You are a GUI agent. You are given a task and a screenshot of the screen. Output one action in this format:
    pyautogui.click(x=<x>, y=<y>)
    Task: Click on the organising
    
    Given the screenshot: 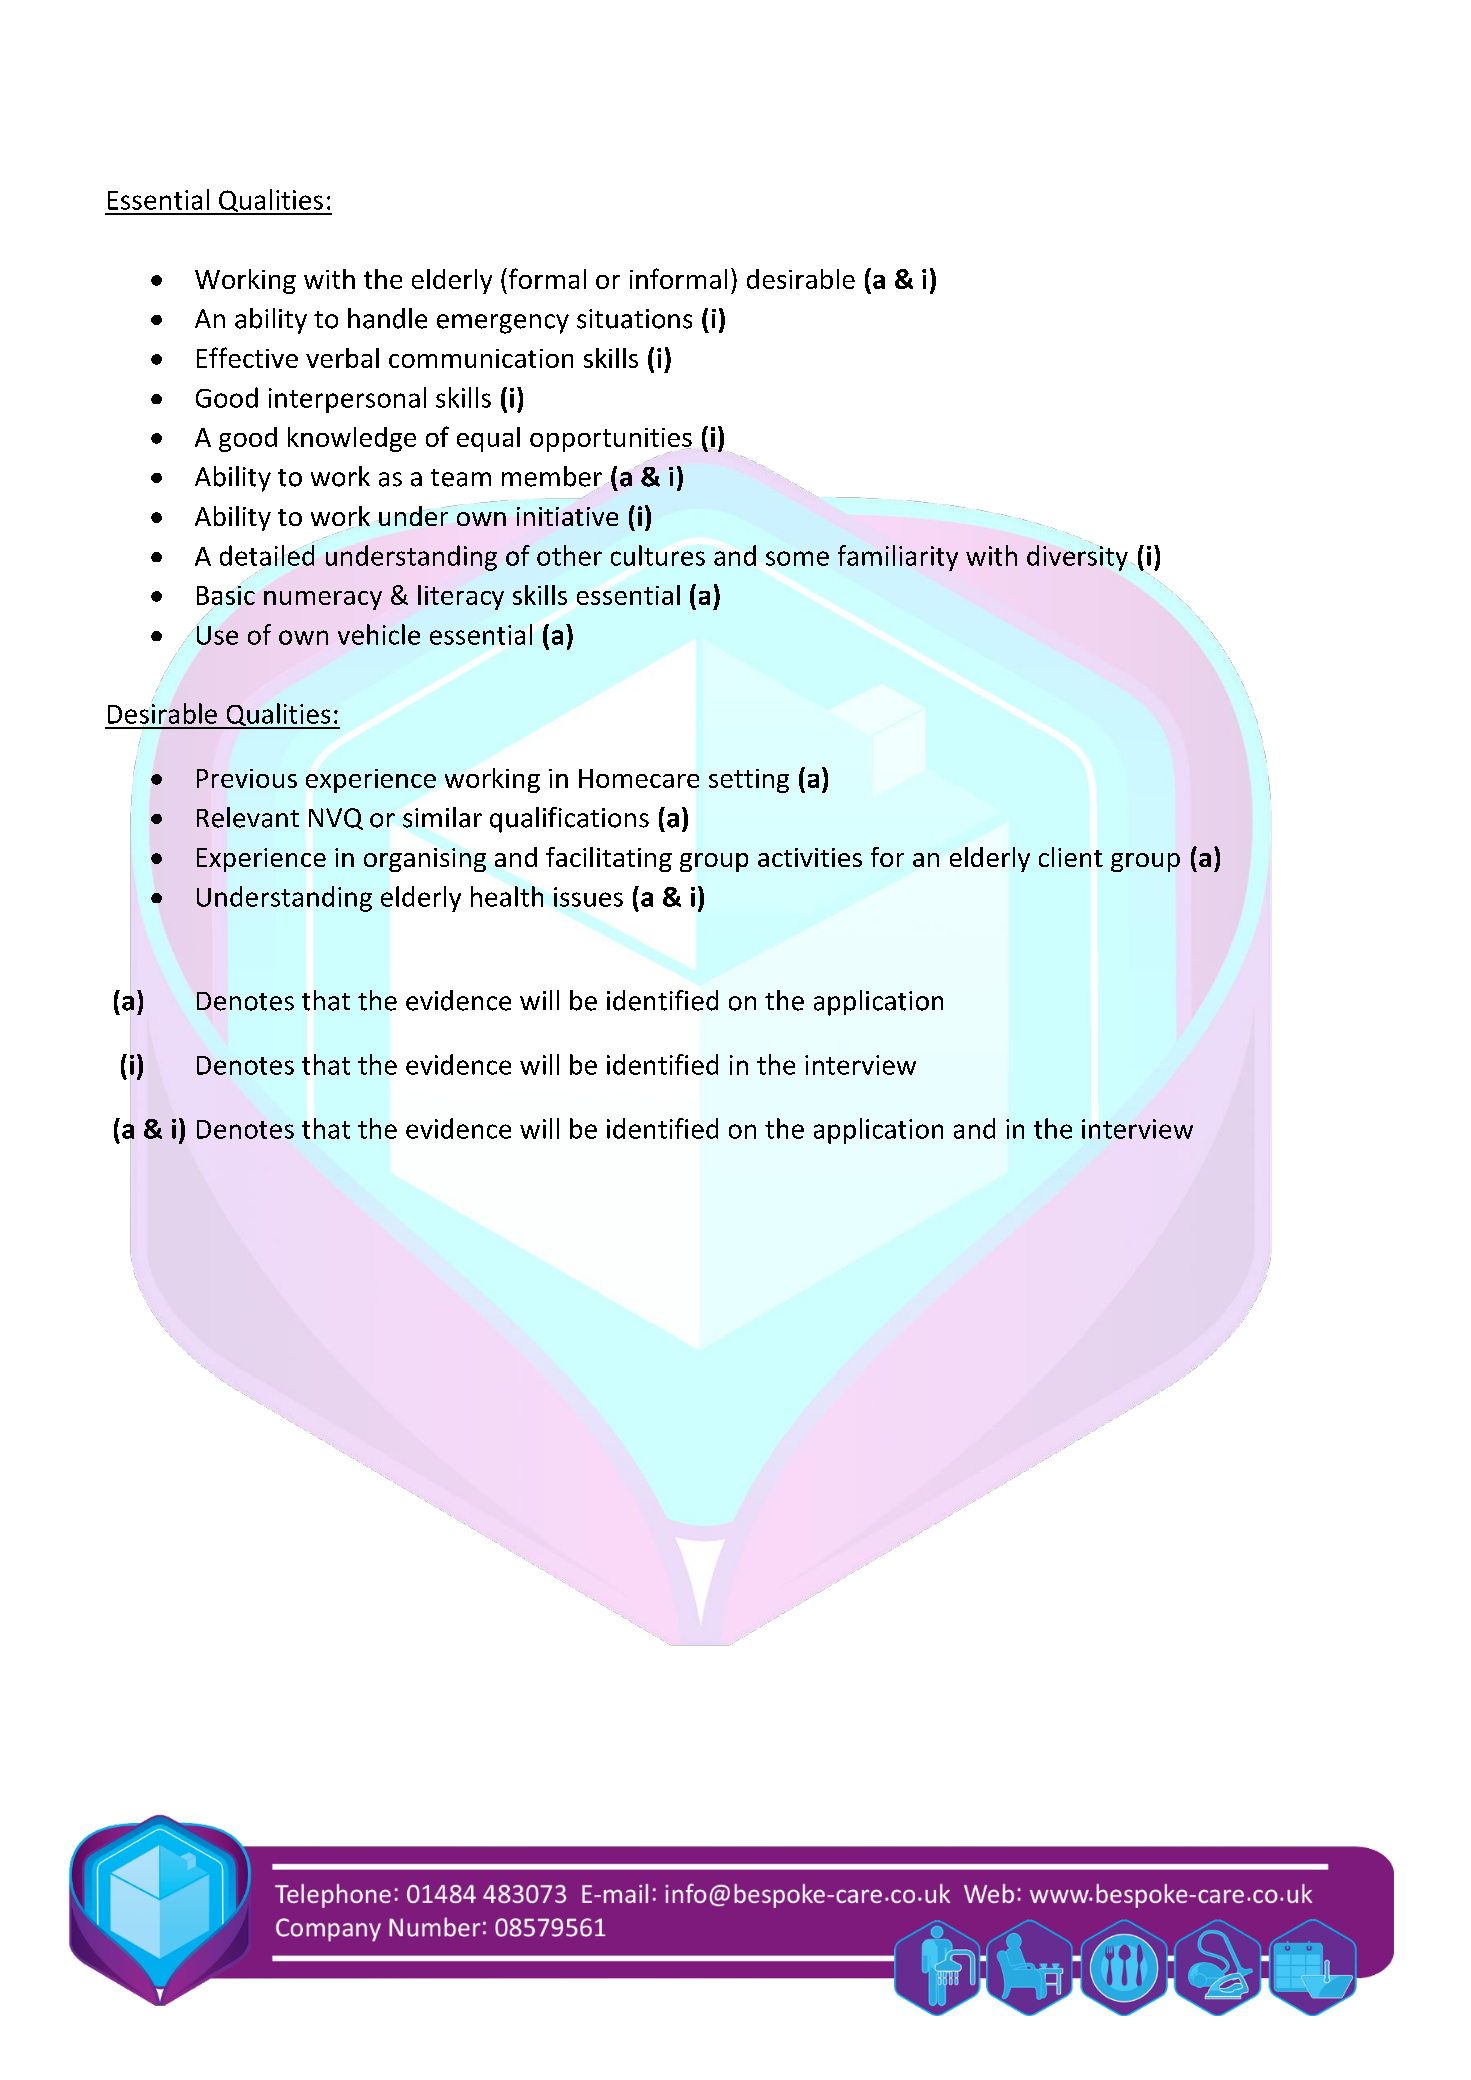 What is the action you would take?
    pyautogui.click(x=425, y=860)
